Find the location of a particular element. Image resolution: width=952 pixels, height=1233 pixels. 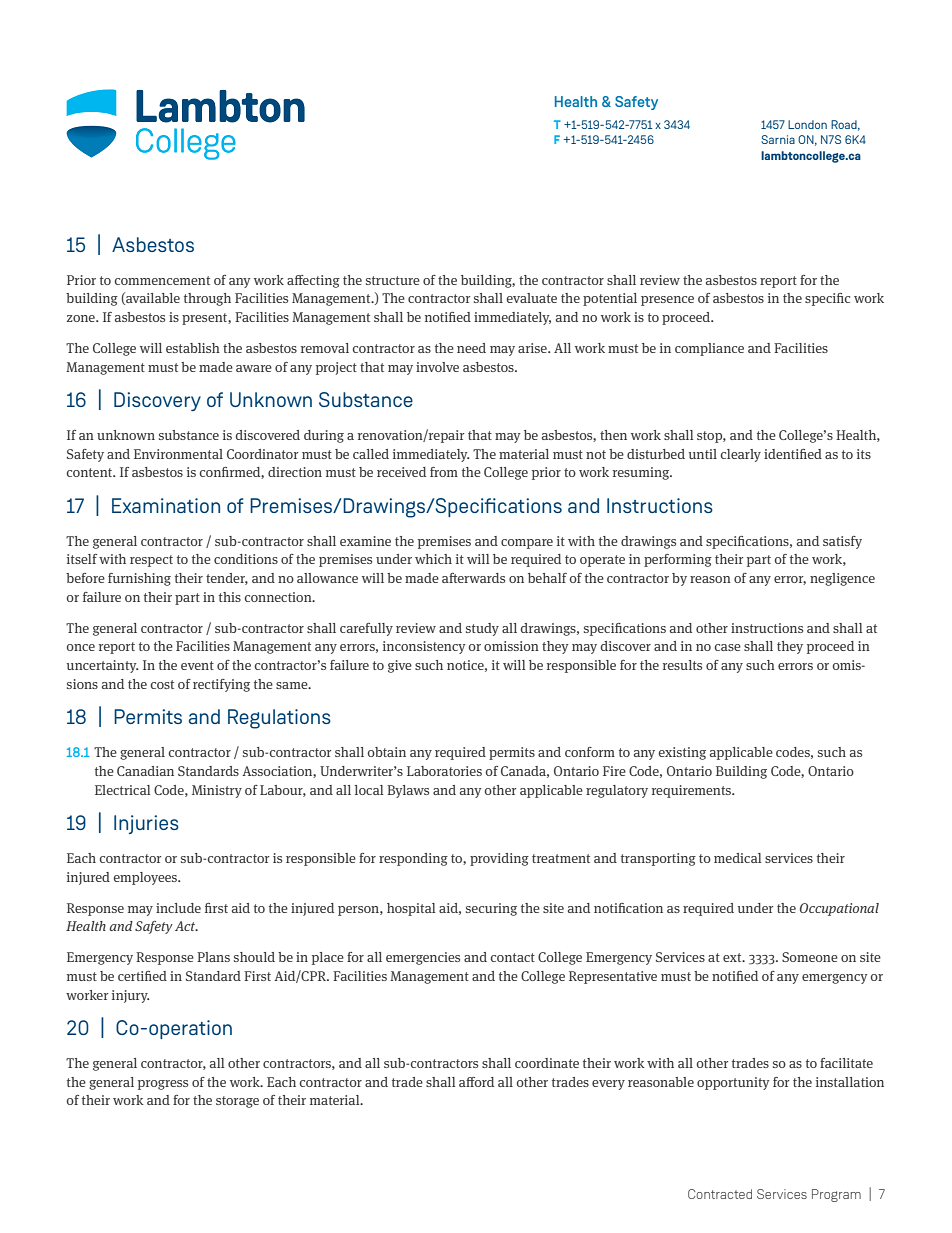

afford is located at coordinates (476, 1082).
